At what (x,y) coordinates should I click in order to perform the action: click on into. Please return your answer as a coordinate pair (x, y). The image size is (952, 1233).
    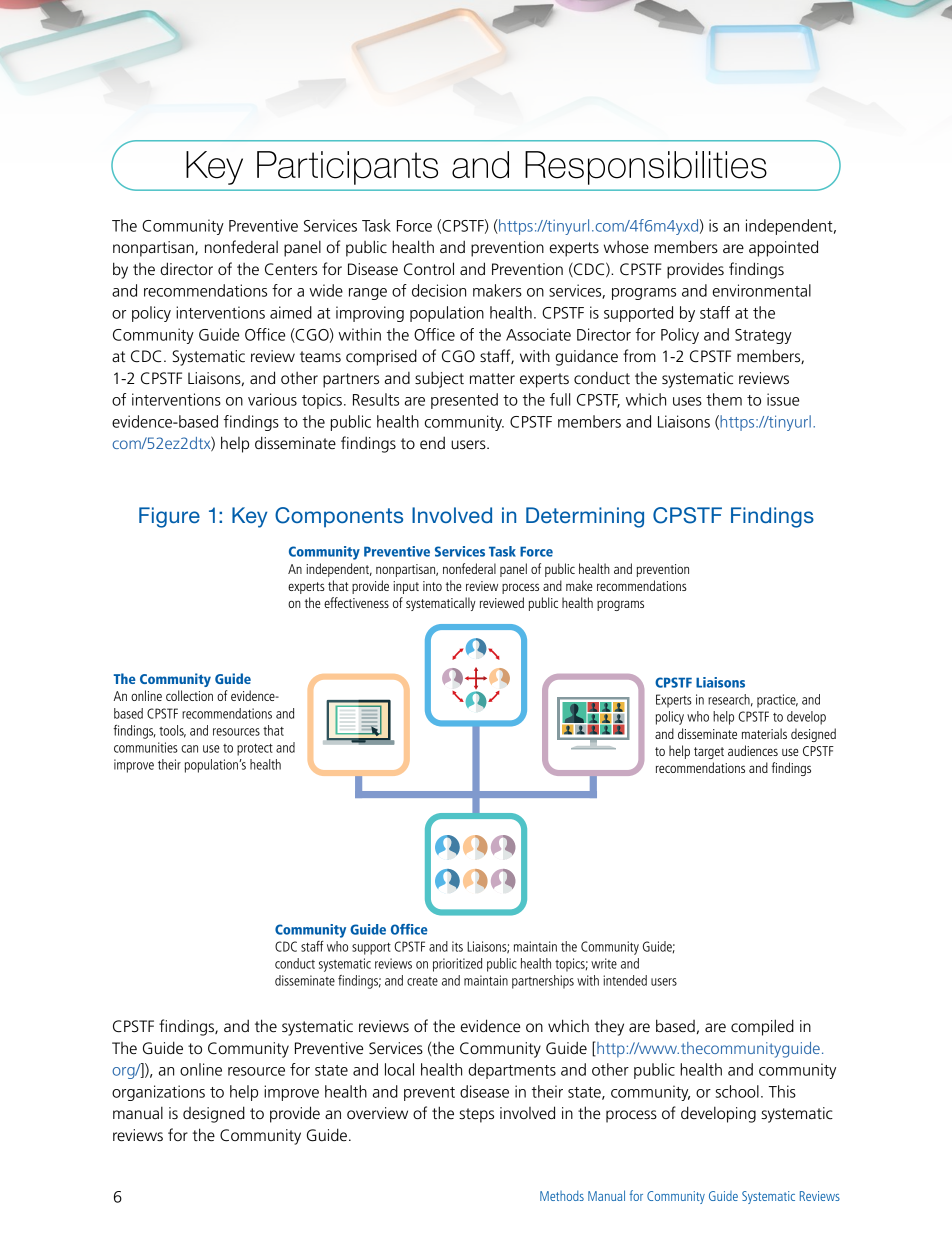
    Looking at the image, I should click on (432, 586).
